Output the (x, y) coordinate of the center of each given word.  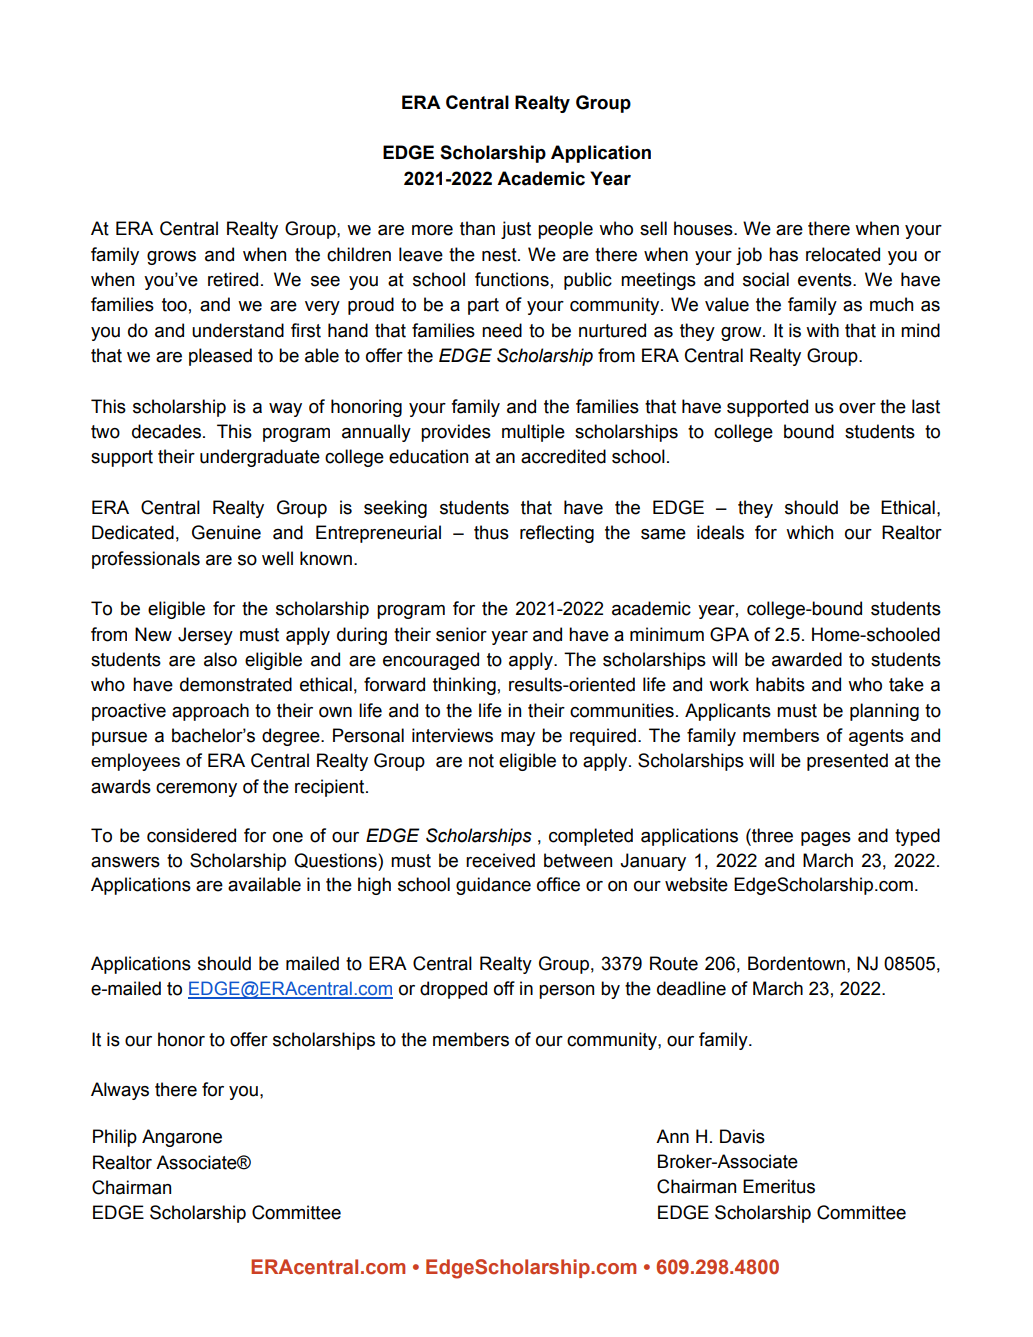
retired (233, 279)
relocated (843, 254)
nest (500, 255)
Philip (115, 1138)
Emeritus (779, 1186)
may (518, 739)
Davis (742, 1136)
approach (210, 712)
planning (884, 712)
